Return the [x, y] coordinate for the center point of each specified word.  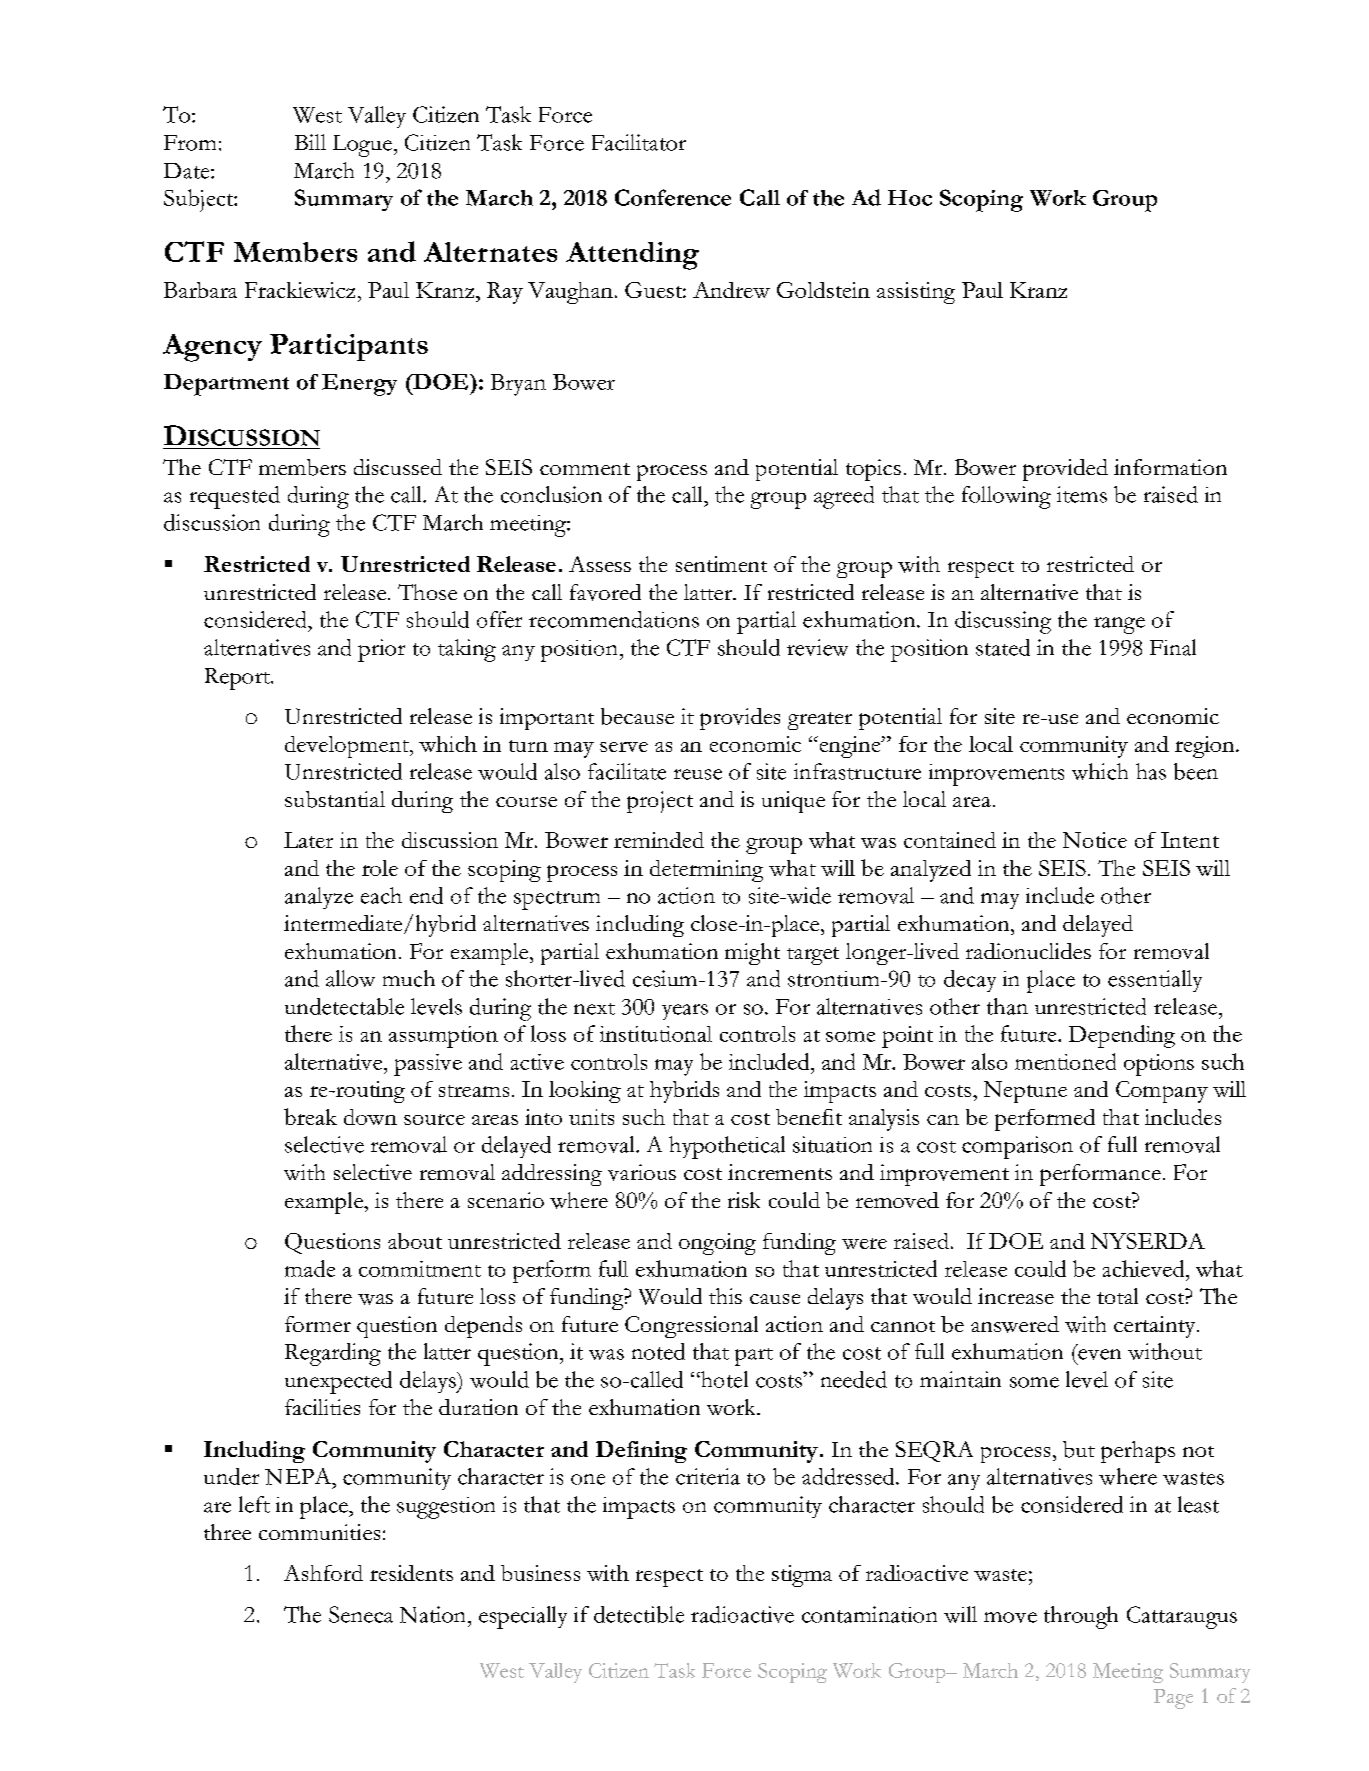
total [1117, 1296]
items [1082, 494]
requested [235, 497]
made [310, 1268]
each [381, 895]
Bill [310, 142]
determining [706, 871]
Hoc [910, 198]
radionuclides [1028, 951]
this [725, 1296]
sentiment [721, 564]
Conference [673, 197]
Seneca [361, 1614]
